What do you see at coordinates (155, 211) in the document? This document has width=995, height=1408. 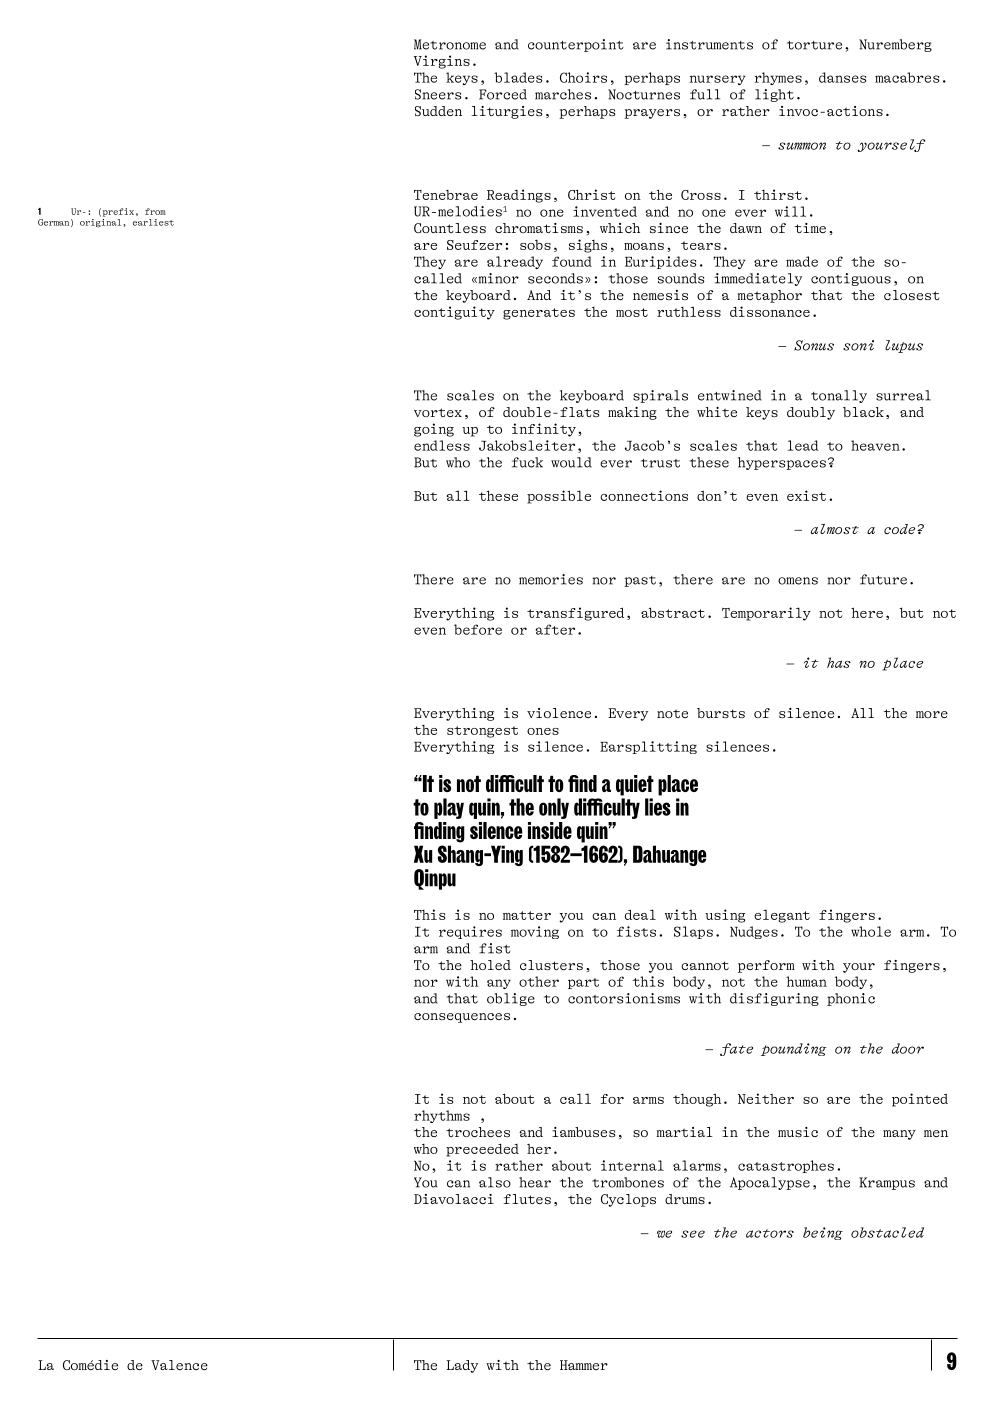 I see `from` at bounding box center [155, 211].
